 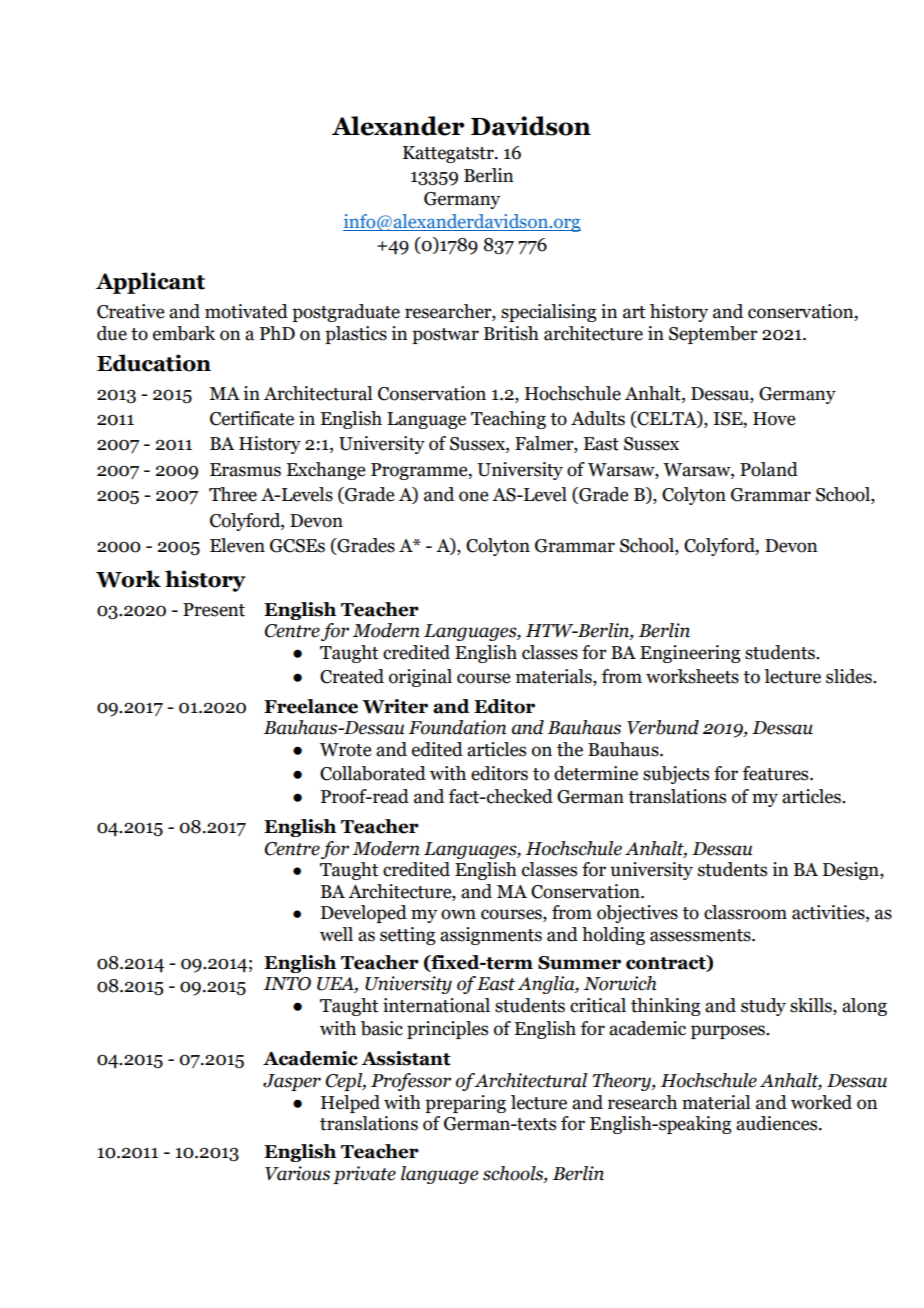 I want to click on classroom, so click(x=745, y=912).
